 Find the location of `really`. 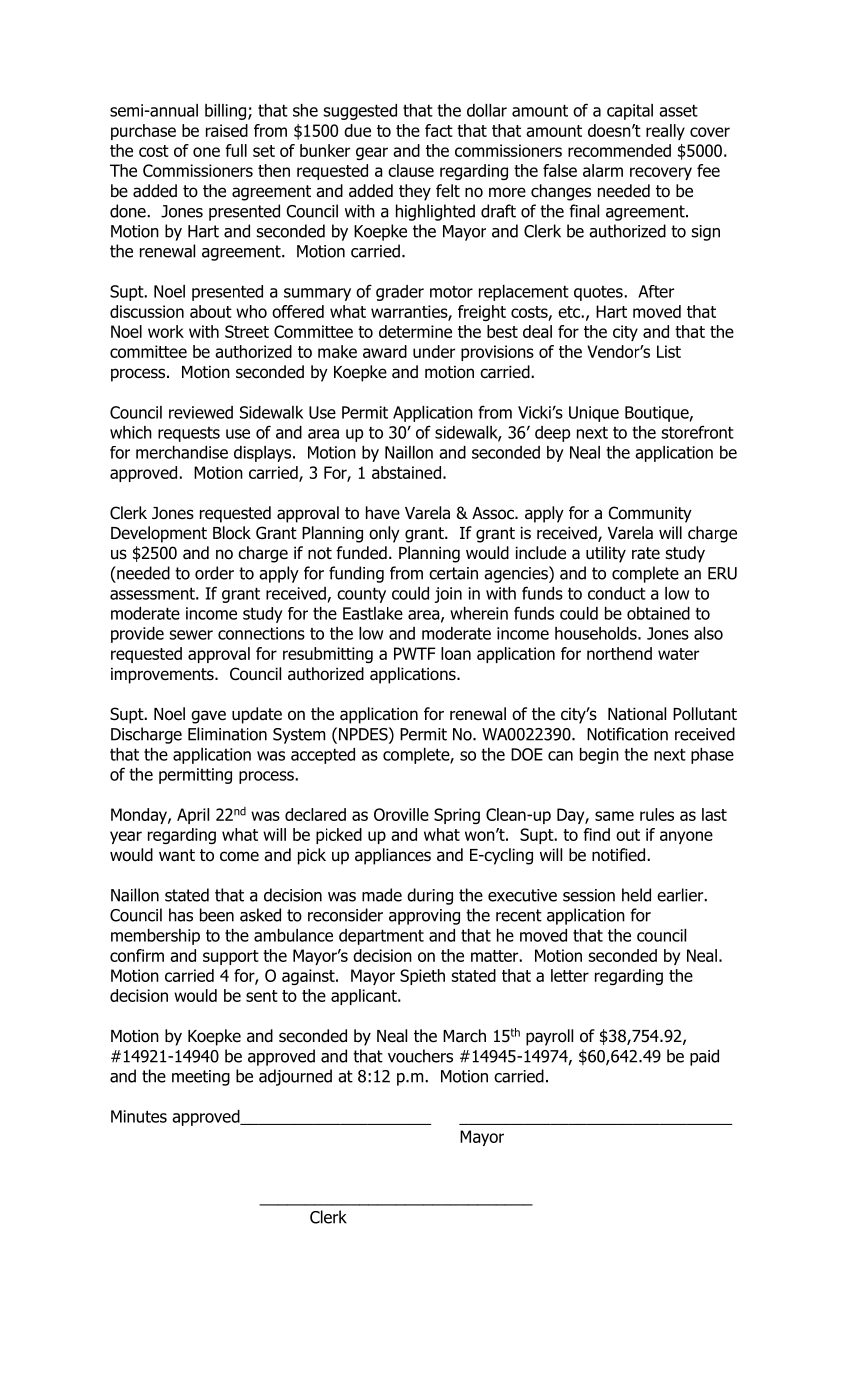

really is located at coordinates (665, 132).
